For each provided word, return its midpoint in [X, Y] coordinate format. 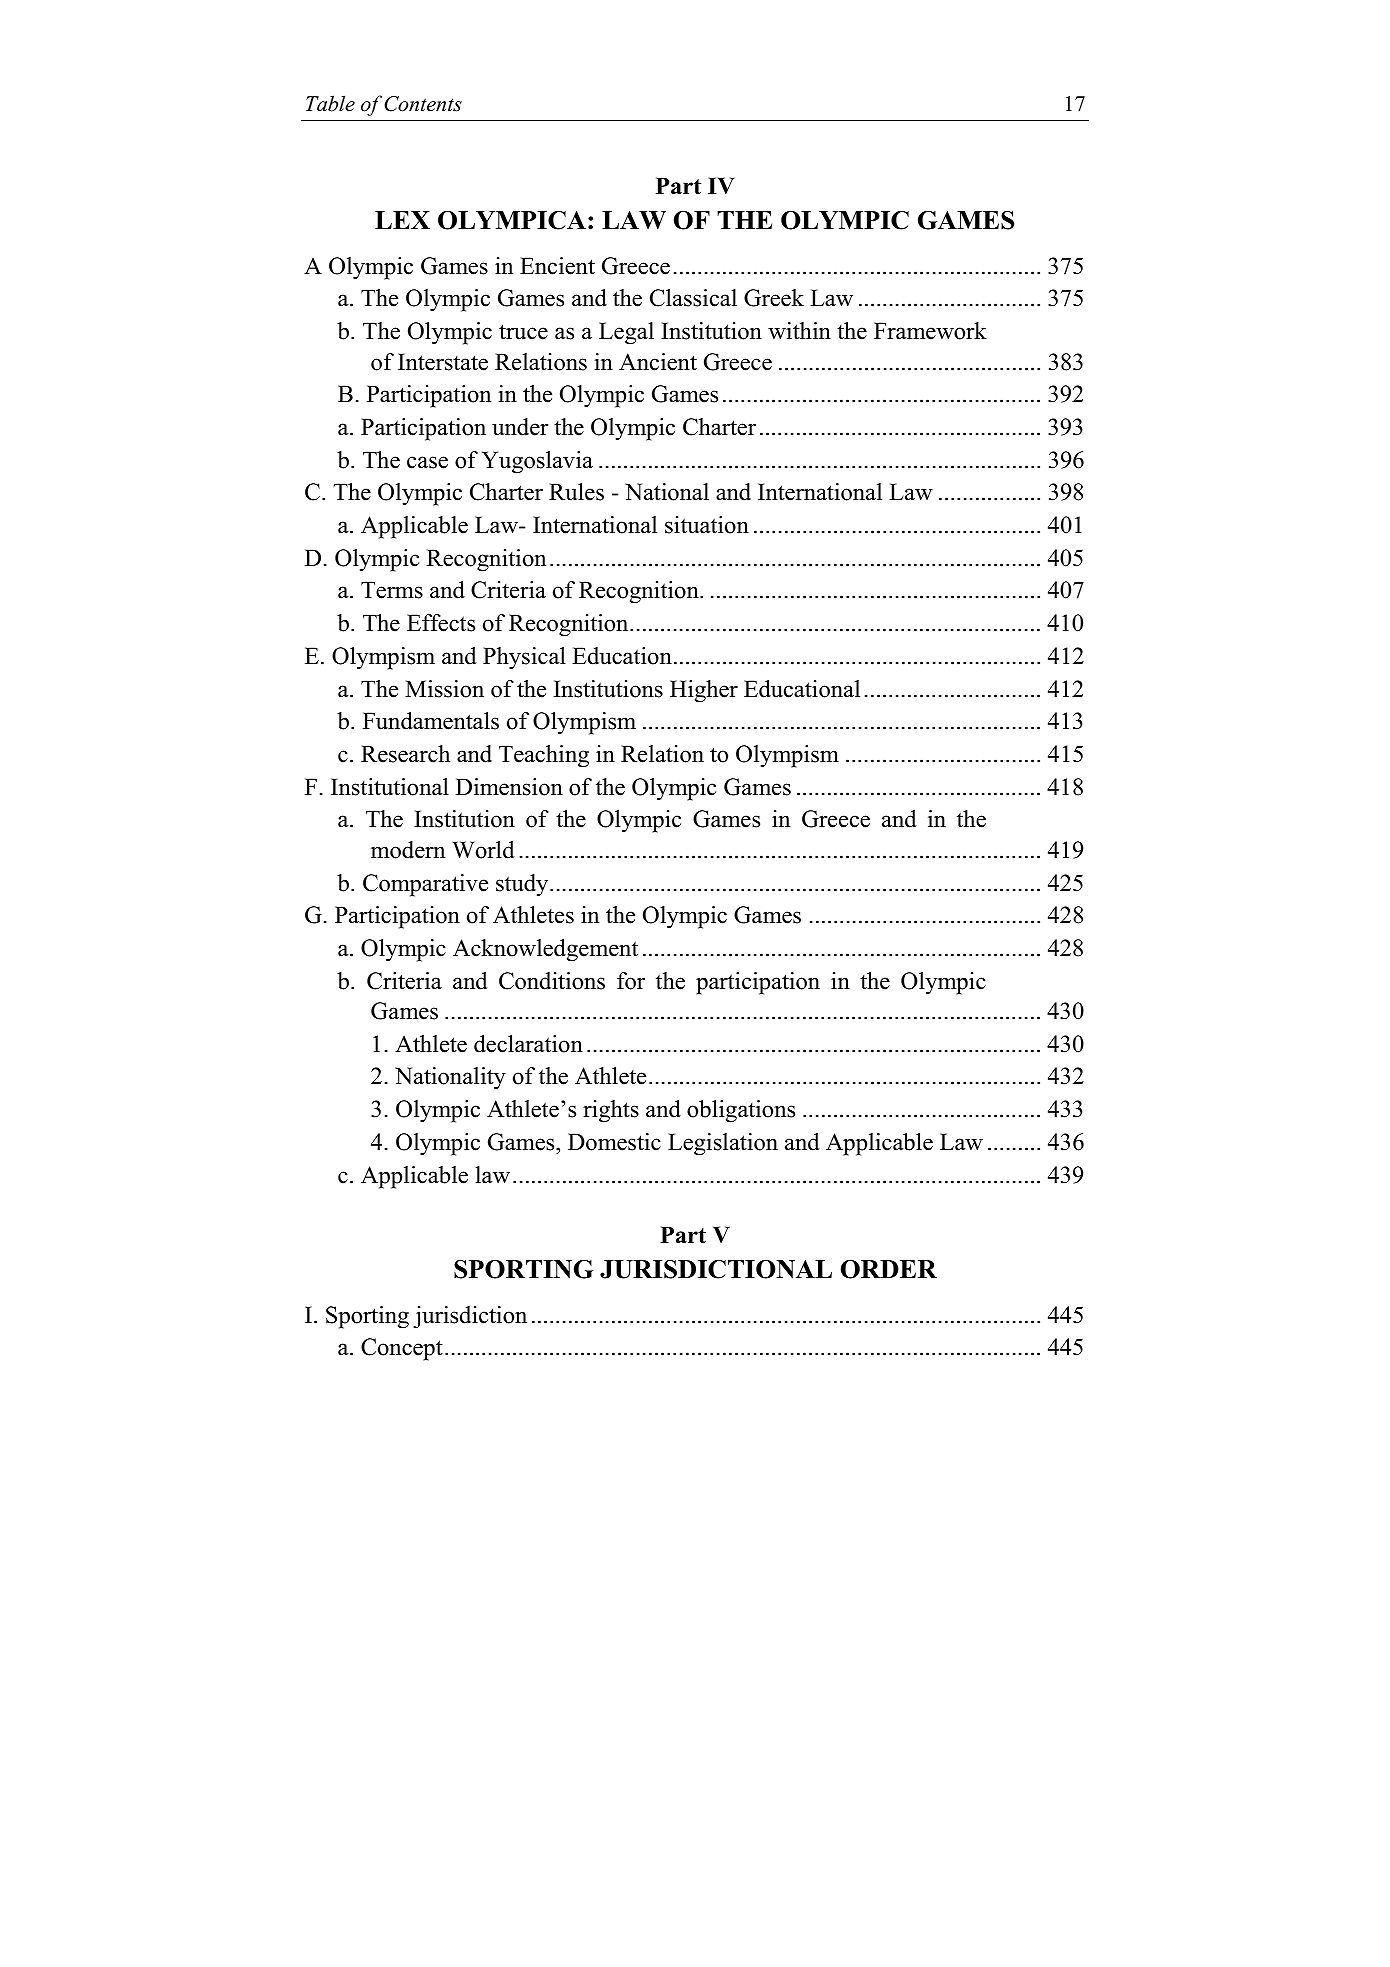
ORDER [889, 1269]
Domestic [614, 1142]
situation [707, 525]
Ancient [658, 362]
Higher [704, 691]
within [799, 331]
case [427, 462]
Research [405, 754]
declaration [528, 1044]
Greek [774, 298]
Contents [423, 104]
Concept [402, 1349]
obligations [741, 1111]
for [631, 981]
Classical [693, 298]
